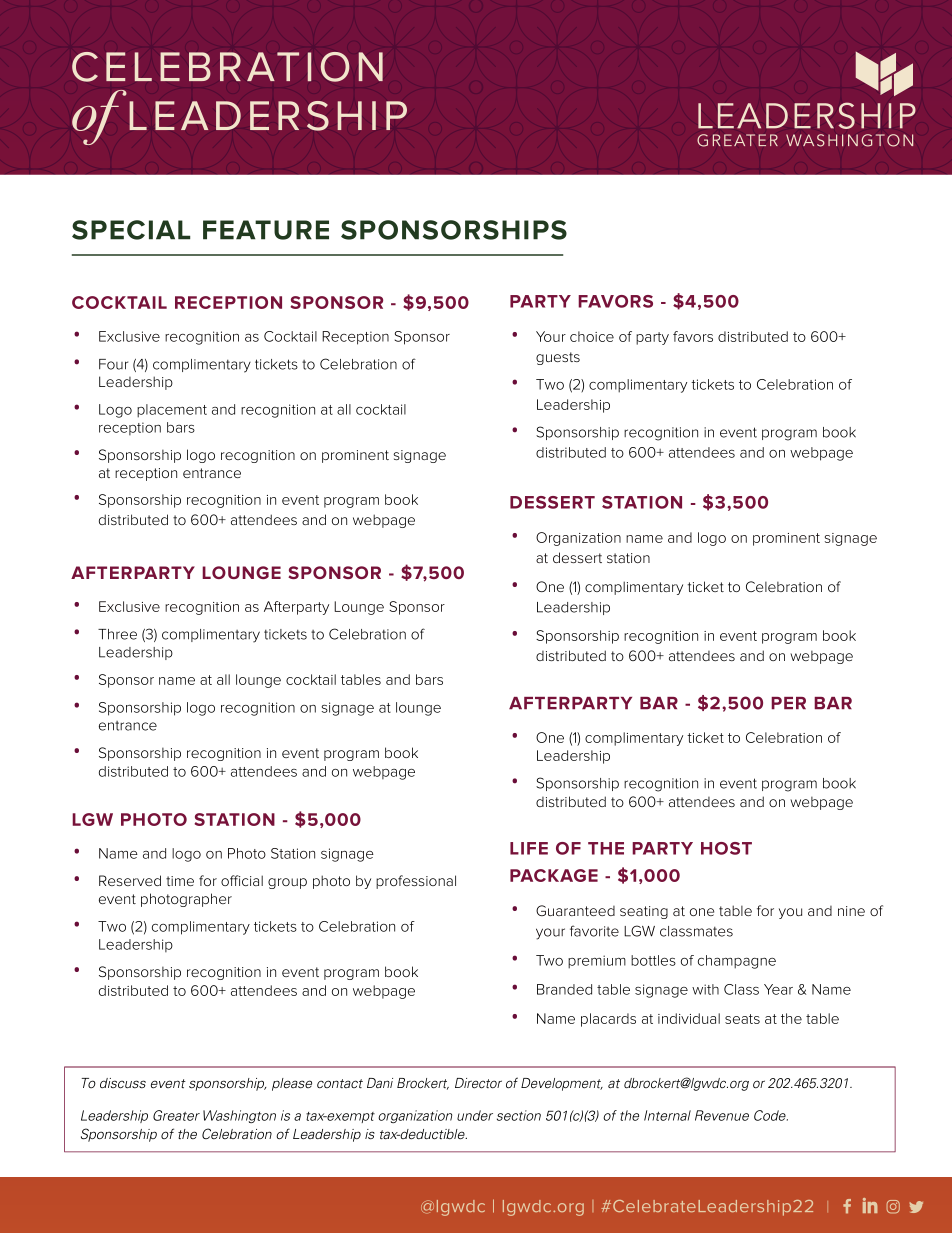 Image resolution: width=952 pixels, height=1233 pixels. Describe the element at coordinates (176, 1115) in the screenshot. I see `Greater` at that location.
